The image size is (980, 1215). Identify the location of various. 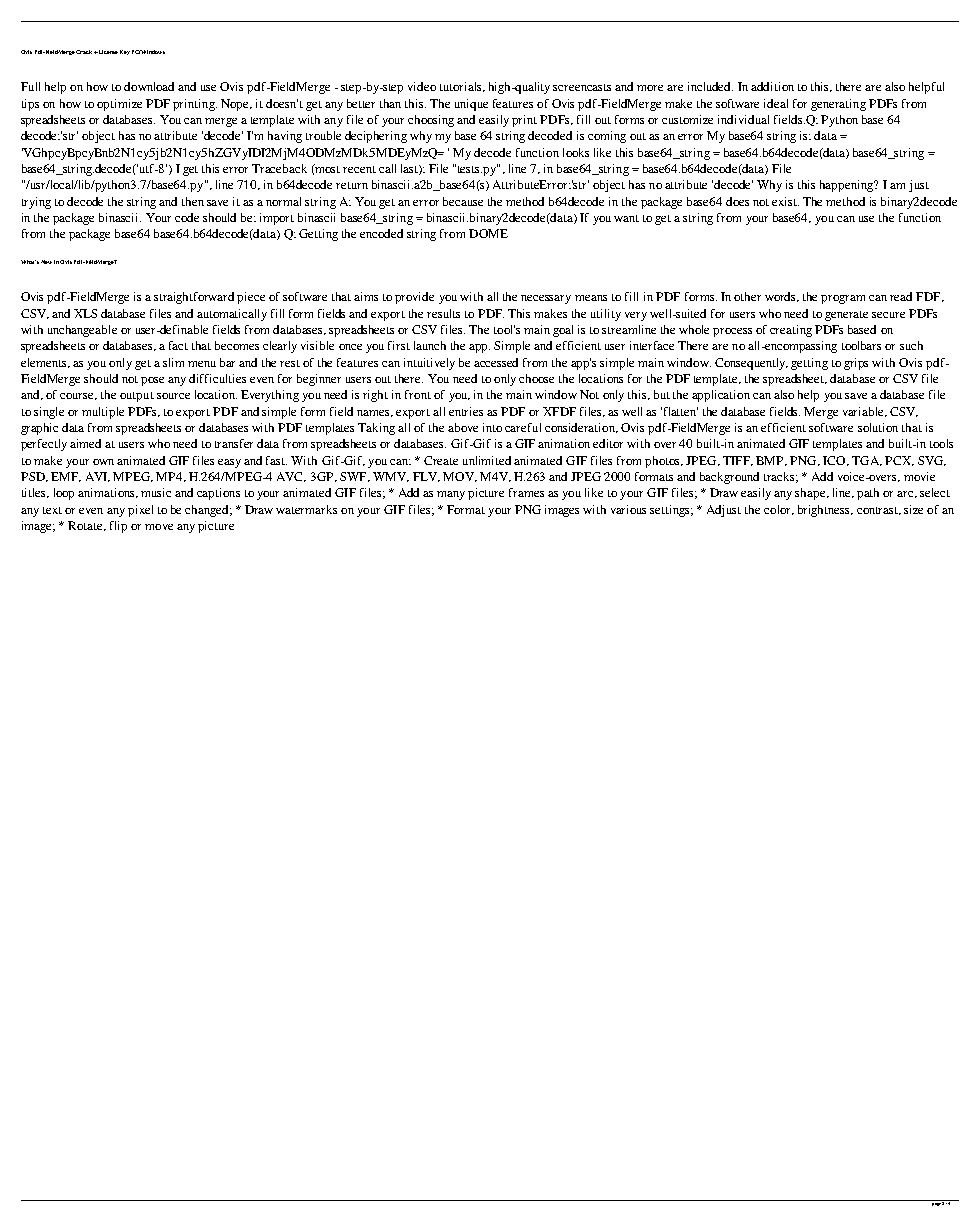
(628, 509).
